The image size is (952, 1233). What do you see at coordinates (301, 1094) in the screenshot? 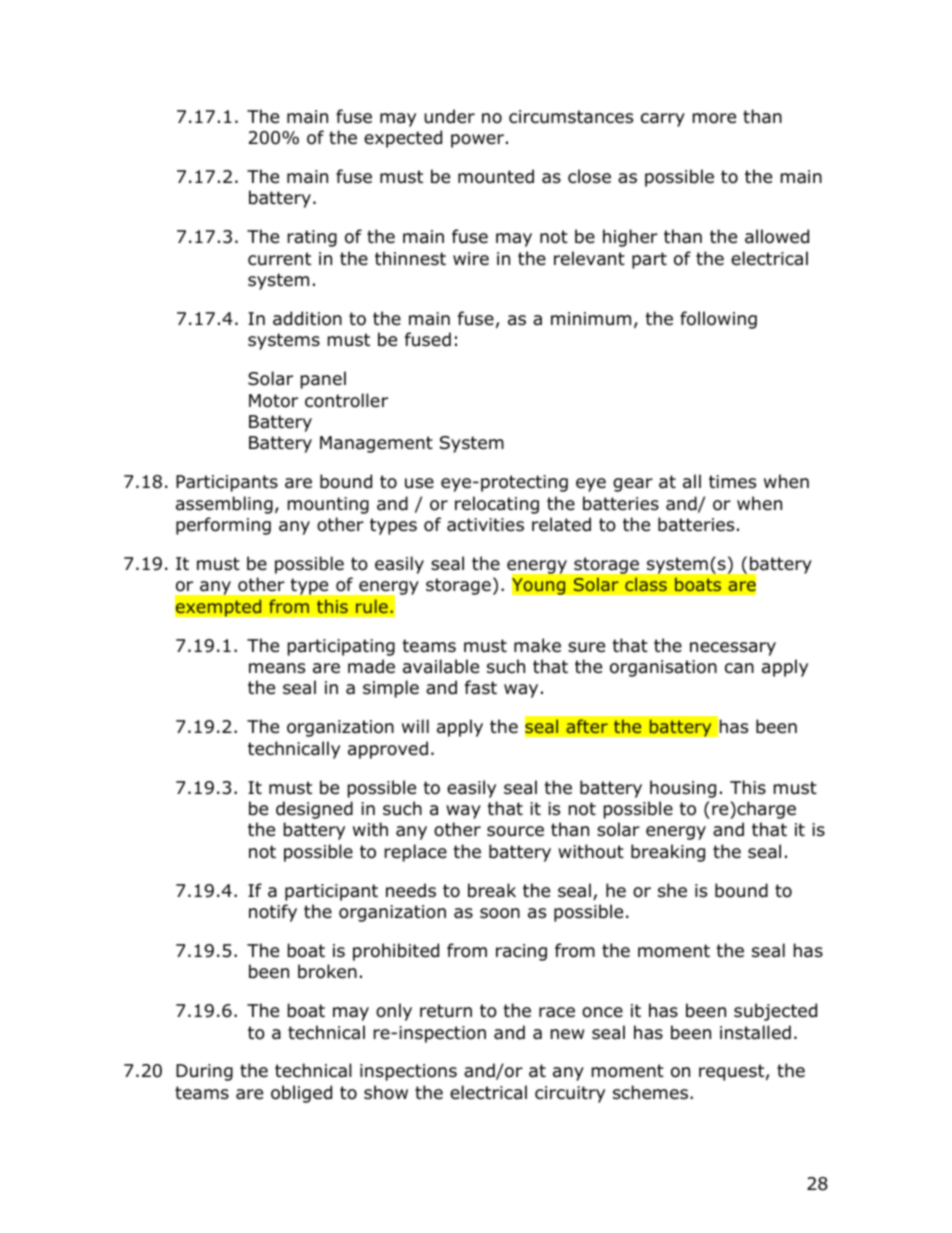
I see `obliged` at bounding box center [301, 1094].
